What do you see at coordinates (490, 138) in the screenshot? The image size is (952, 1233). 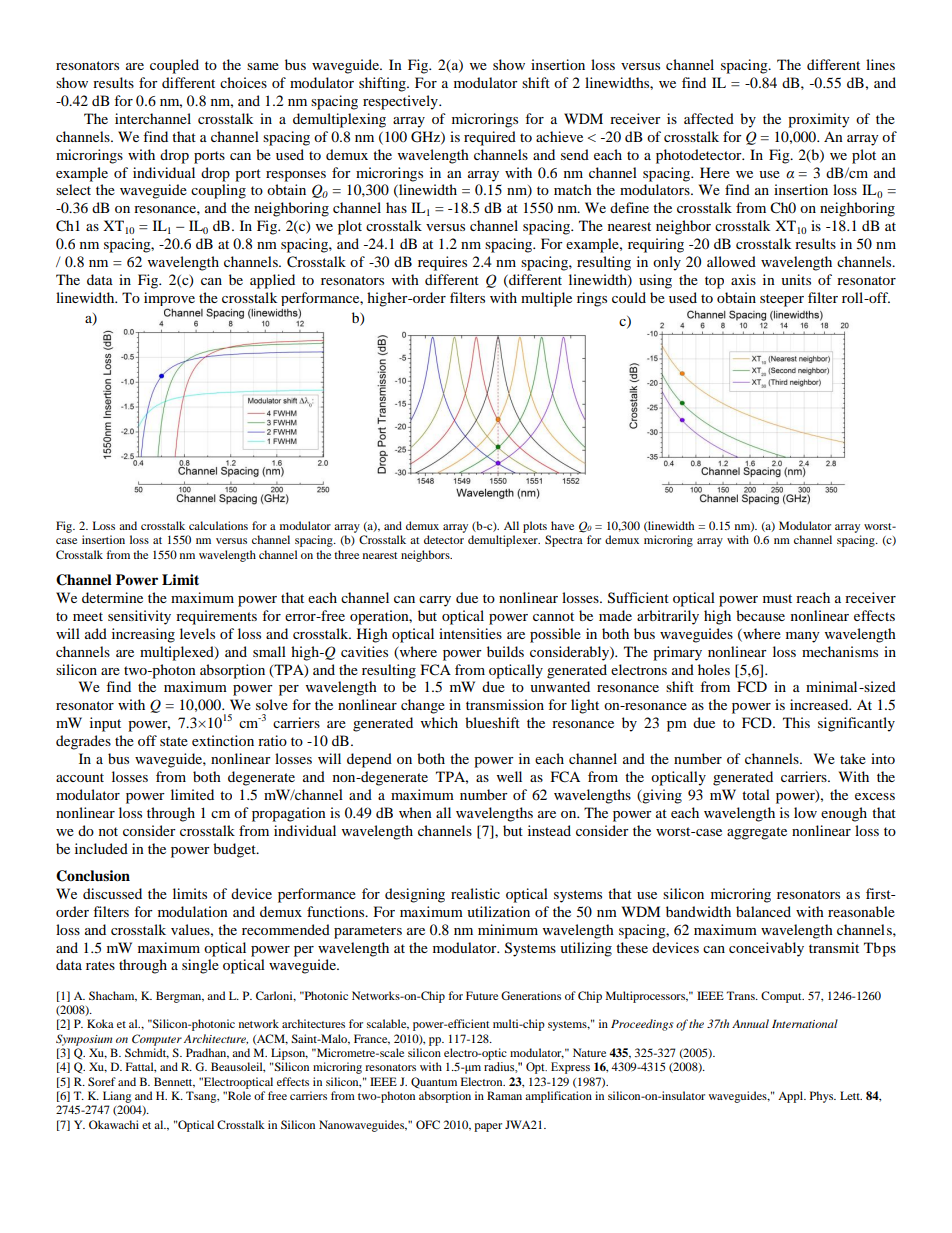 I see `required` at bounding box center [490, 138].
